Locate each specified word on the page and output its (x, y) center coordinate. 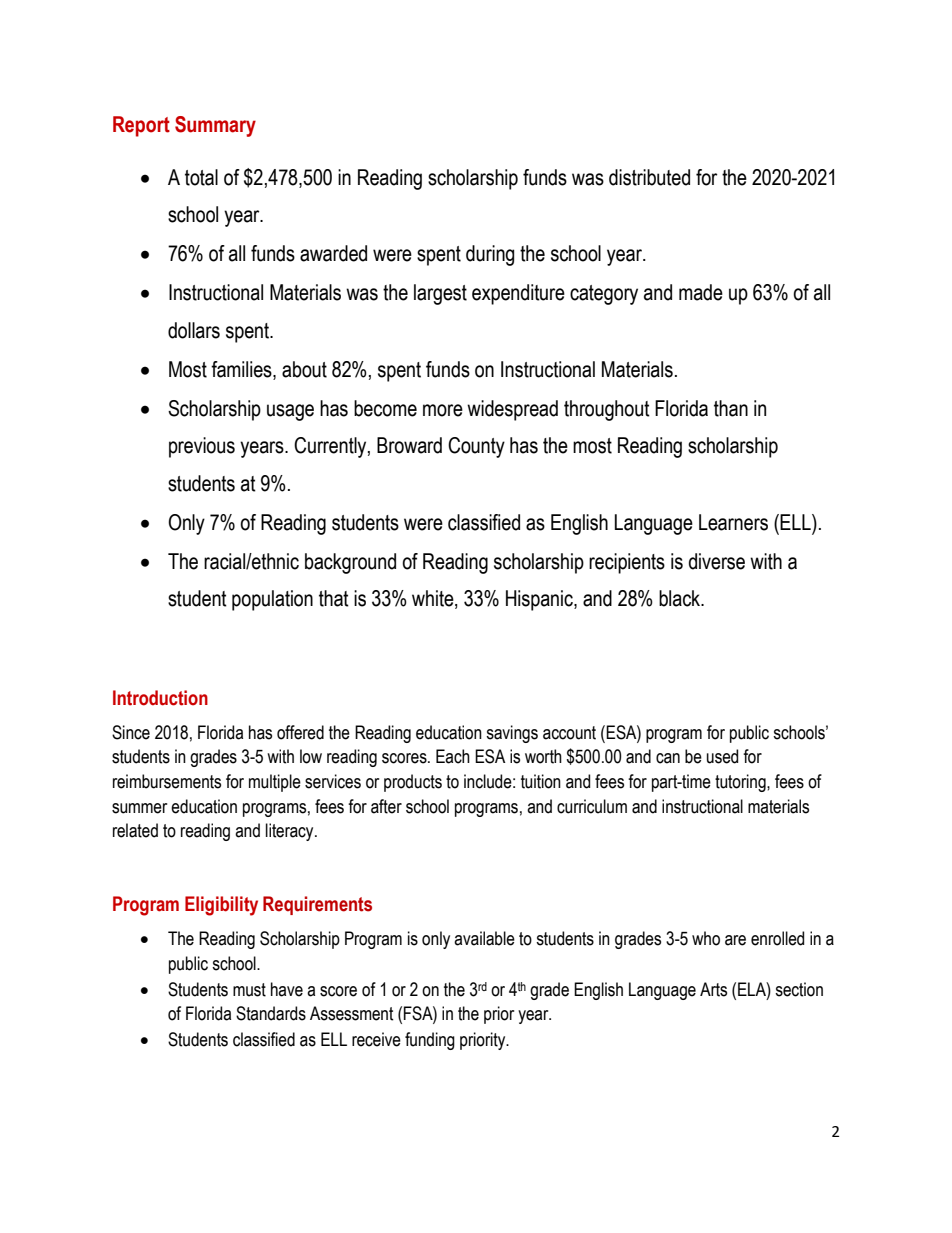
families (242, 370)
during (490, 255)
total (201, 177)
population (272, 600)
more (443, 410)
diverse (717, 561)
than (731, 408)
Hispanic (540, 600)
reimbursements (167, 781)
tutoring (741, 783)
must (249, 990)
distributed (649, 177)
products (413, 783)
